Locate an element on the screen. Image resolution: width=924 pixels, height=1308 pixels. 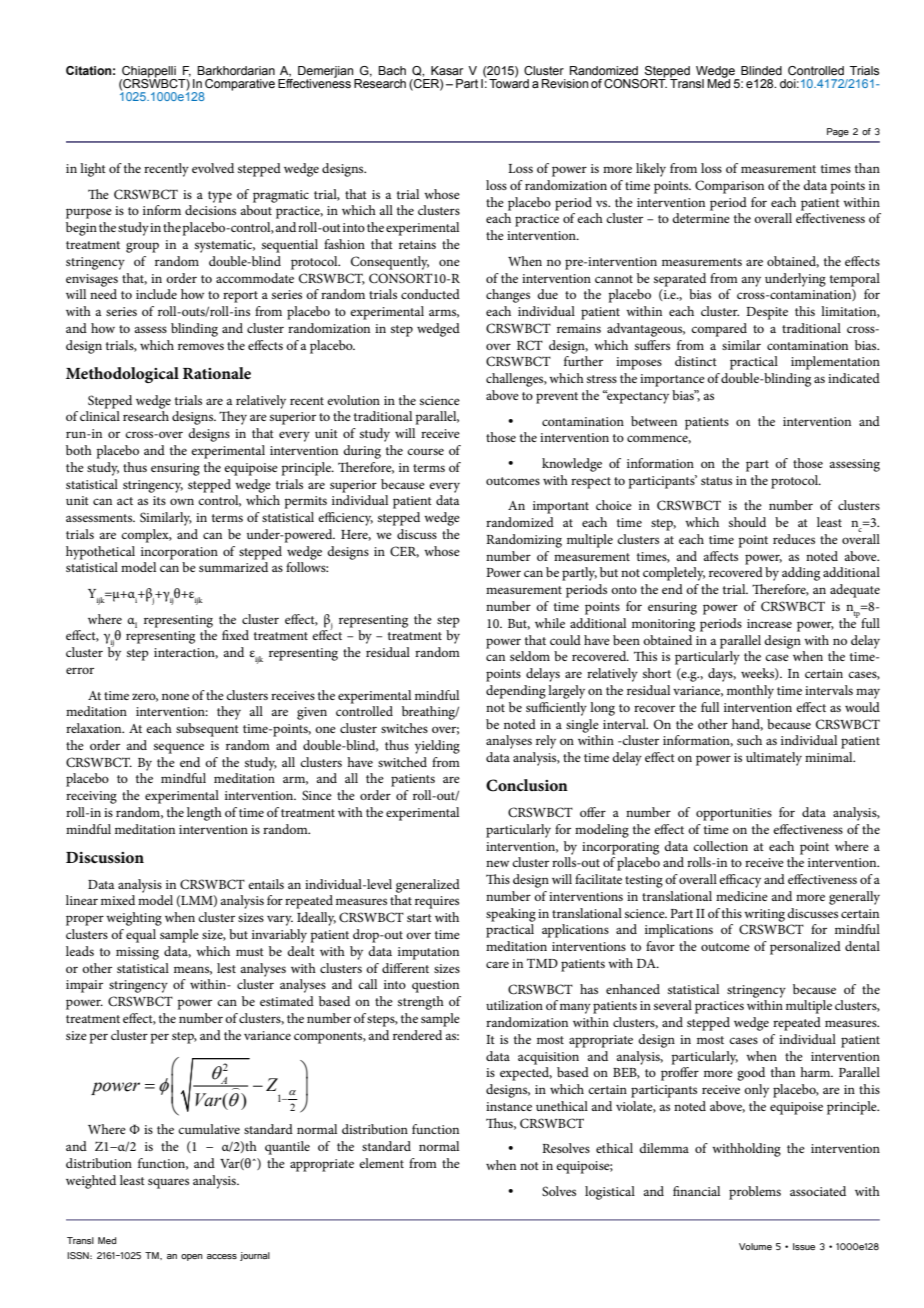
open is located at coordinates (192, 1257).
